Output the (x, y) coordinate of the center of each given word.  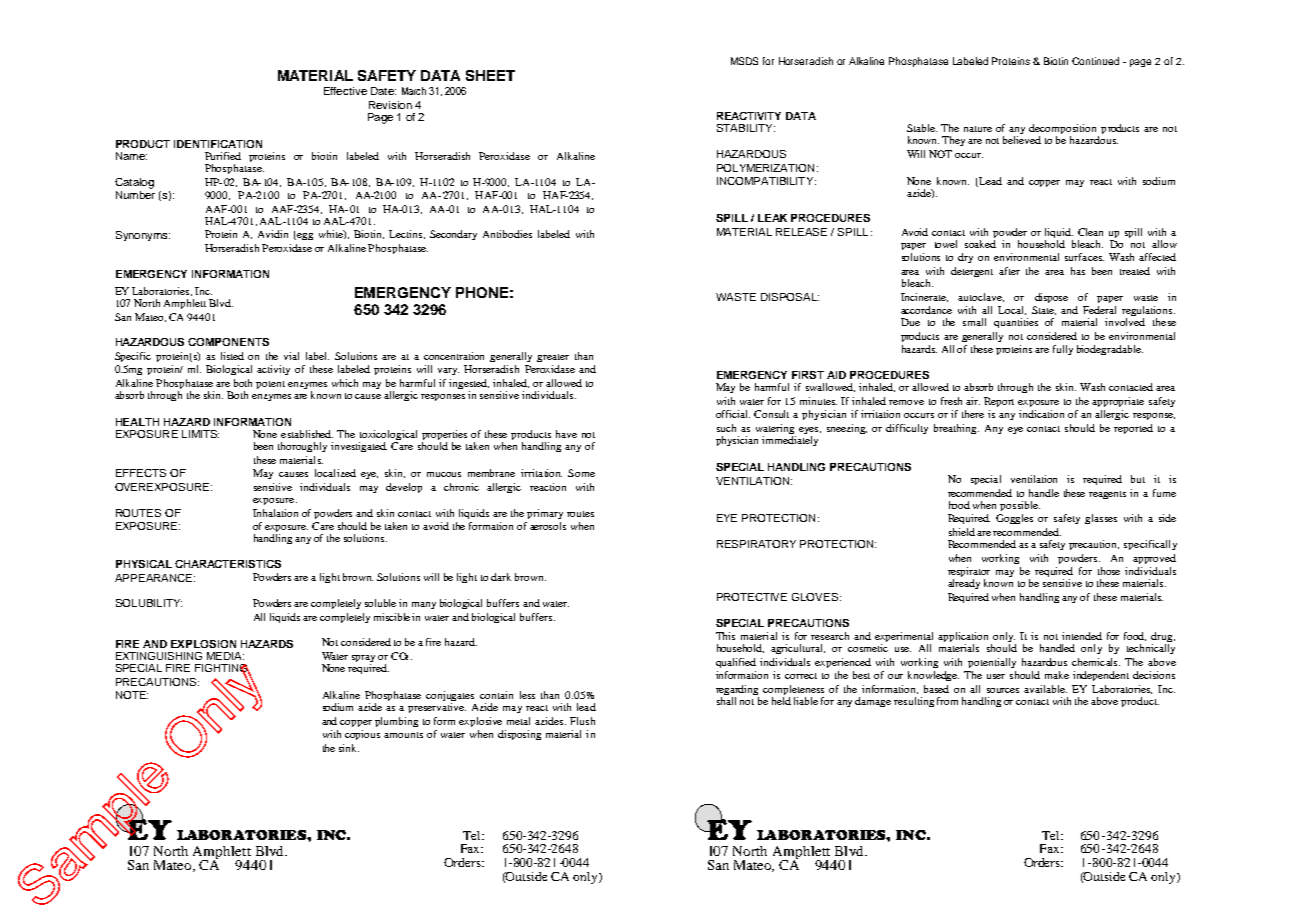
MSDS (744, 61)
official (733, 414)
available (1045, 689)
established (307, 434)
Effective (345, 91)
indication (1041, 414)
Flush (582, 721)
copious (362, 735)
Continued (1095, 61)
